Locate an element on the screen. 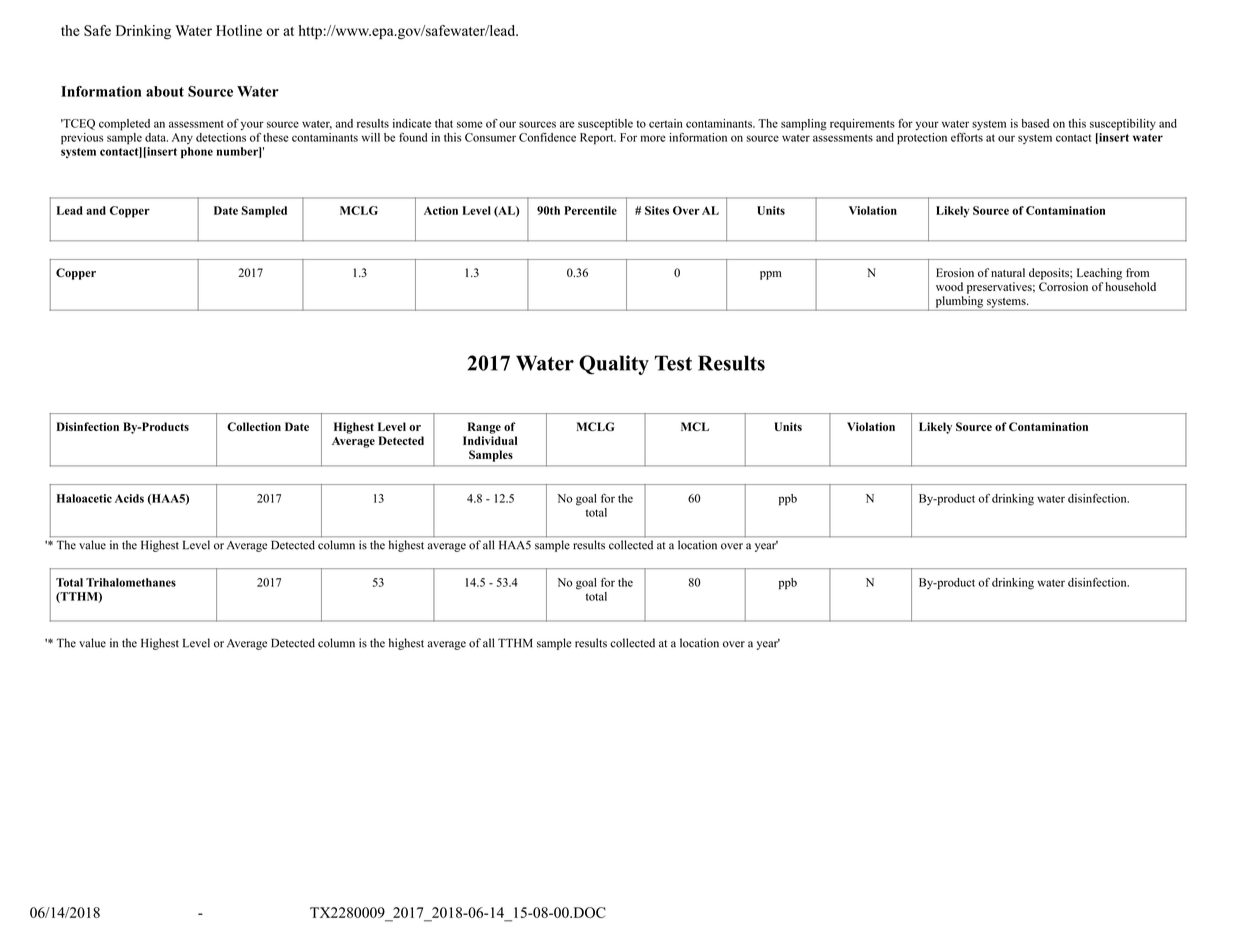 The image size is (1233, 952). certain is located at coordinates (666, 123).
